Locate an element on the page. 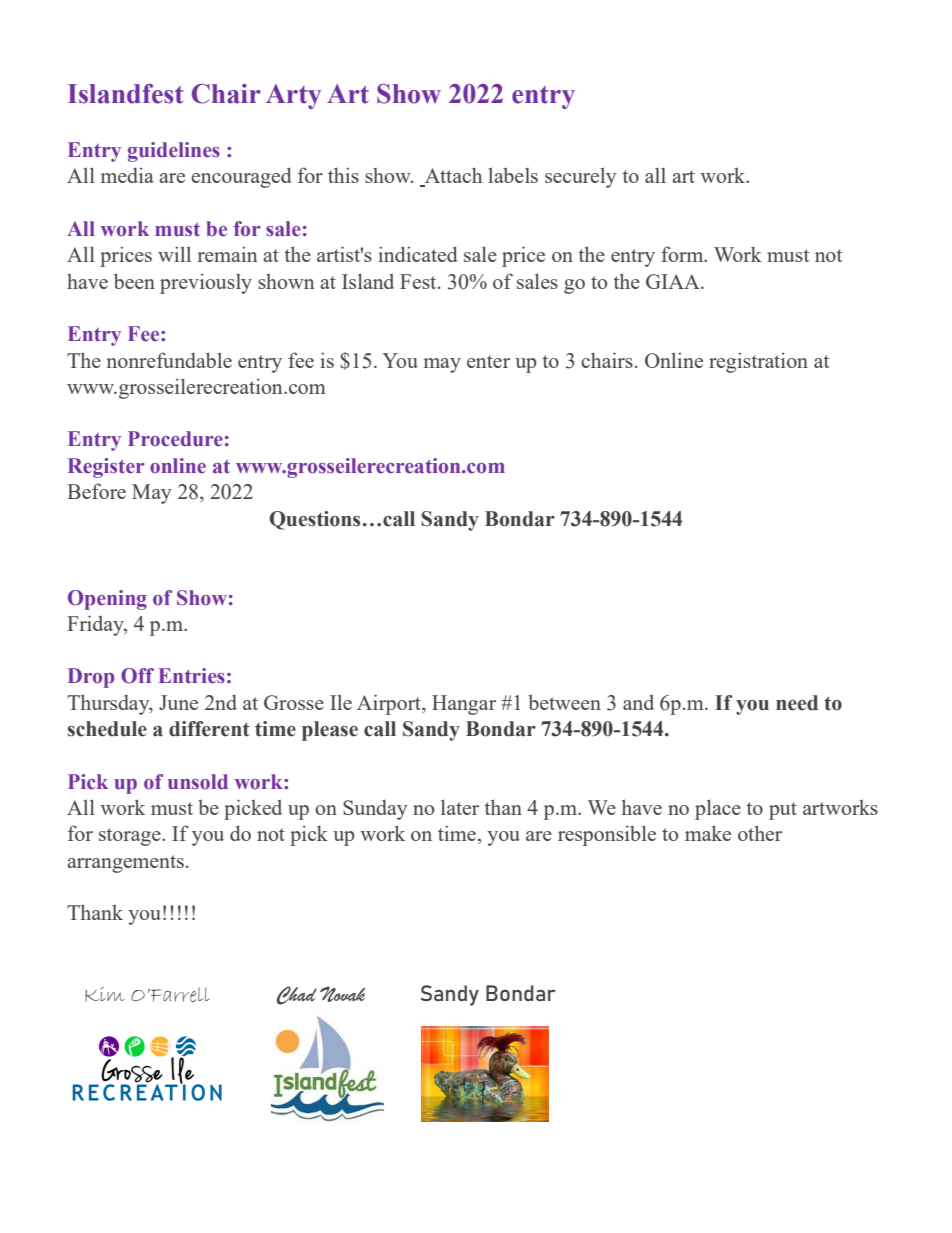 The height and width of the page is (1233, 952). registration is located at coordinates (758, 362).
